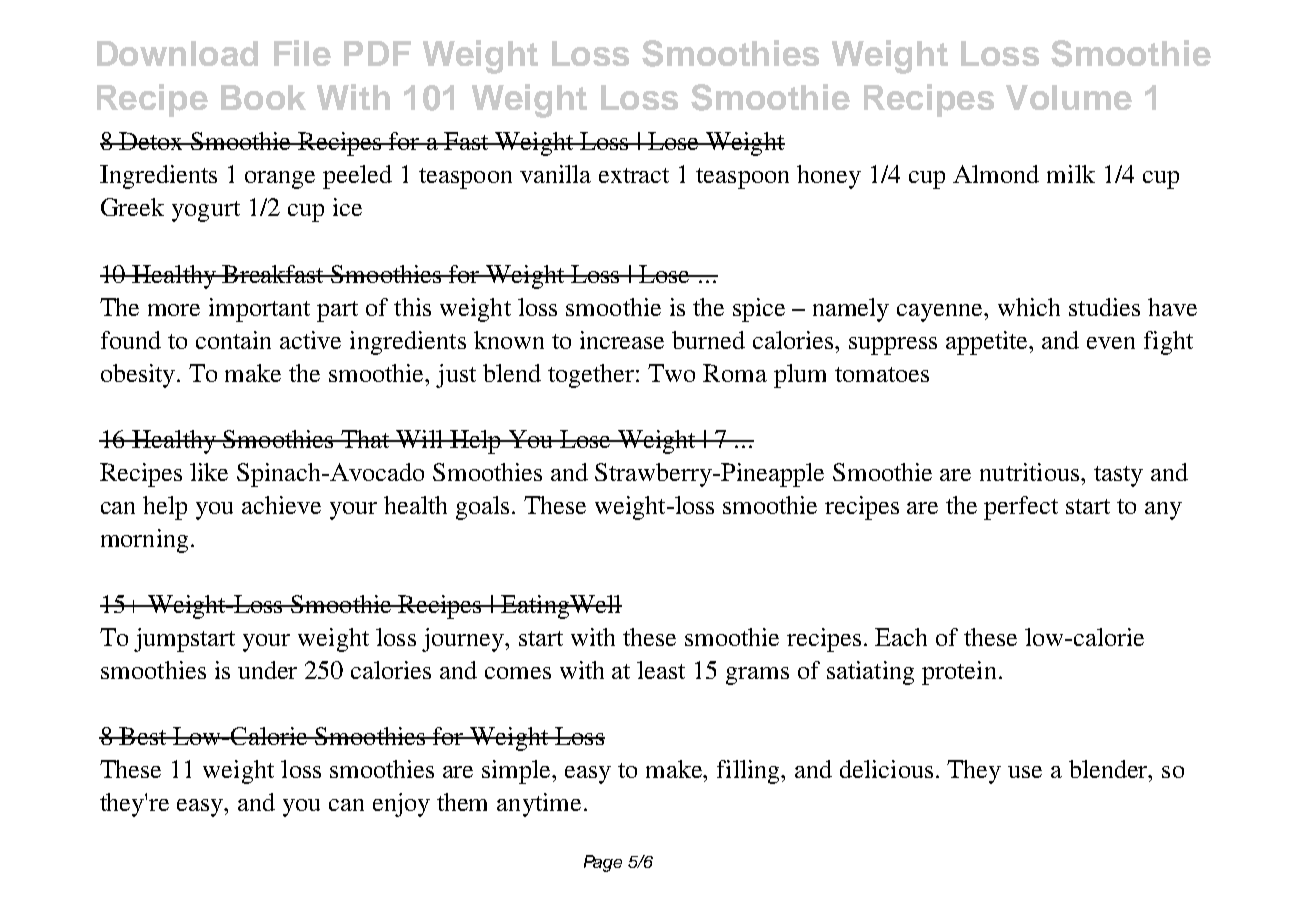  What do you see at coordinates (1031, 472) in the screenshot?
I see `nutritious` at bounding box center [1031, 472].
